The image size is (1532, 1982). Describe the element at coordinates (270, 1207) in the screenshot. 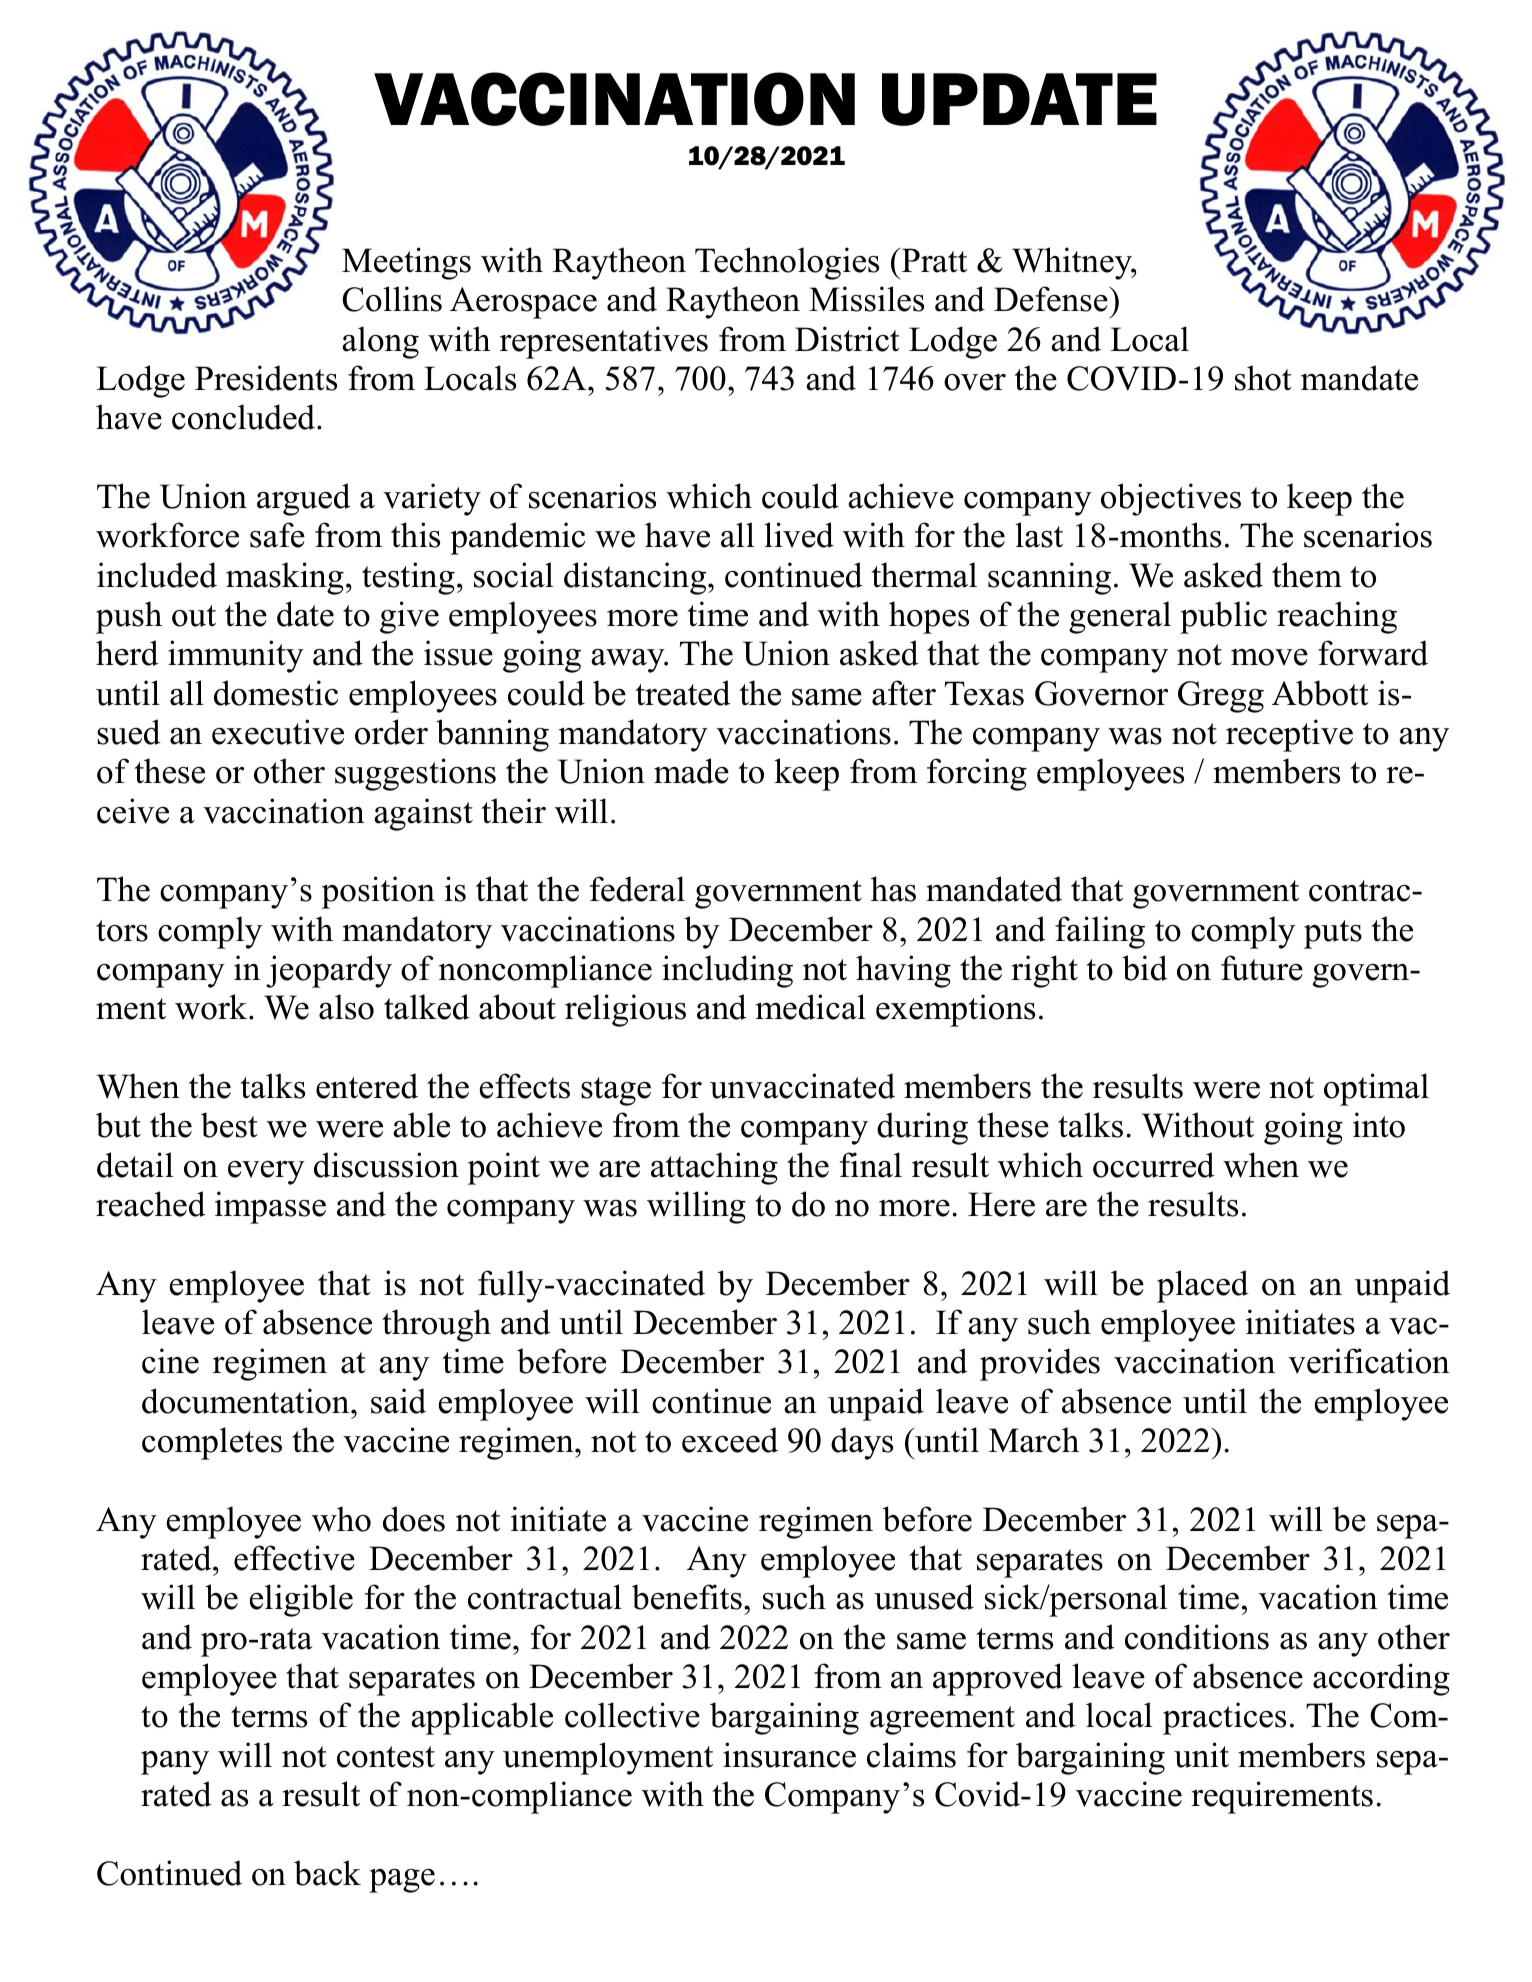

I see `impasse` at that location.
